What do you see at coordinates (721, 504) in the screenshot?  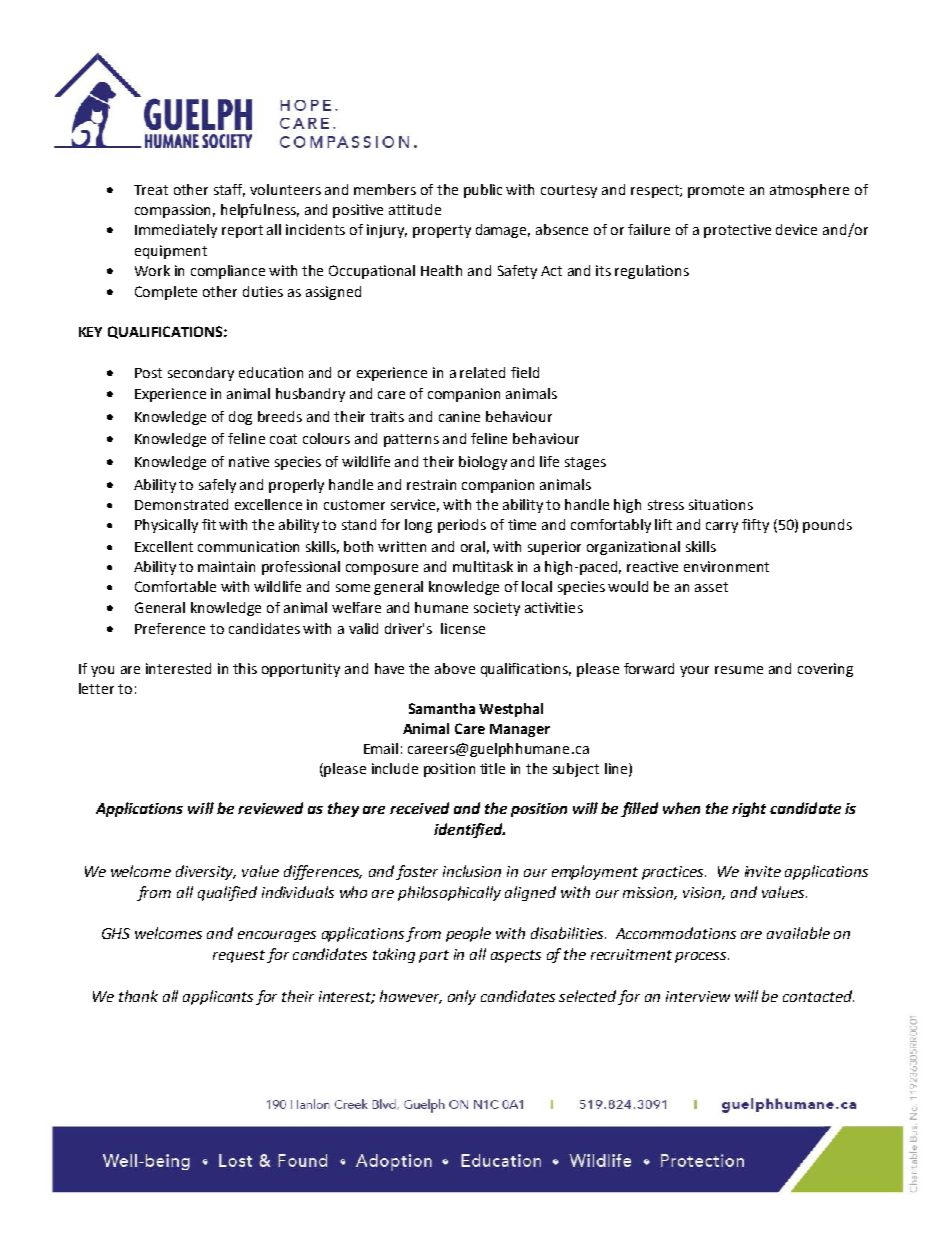 I see `situations` at bounding box center [721, 504].
